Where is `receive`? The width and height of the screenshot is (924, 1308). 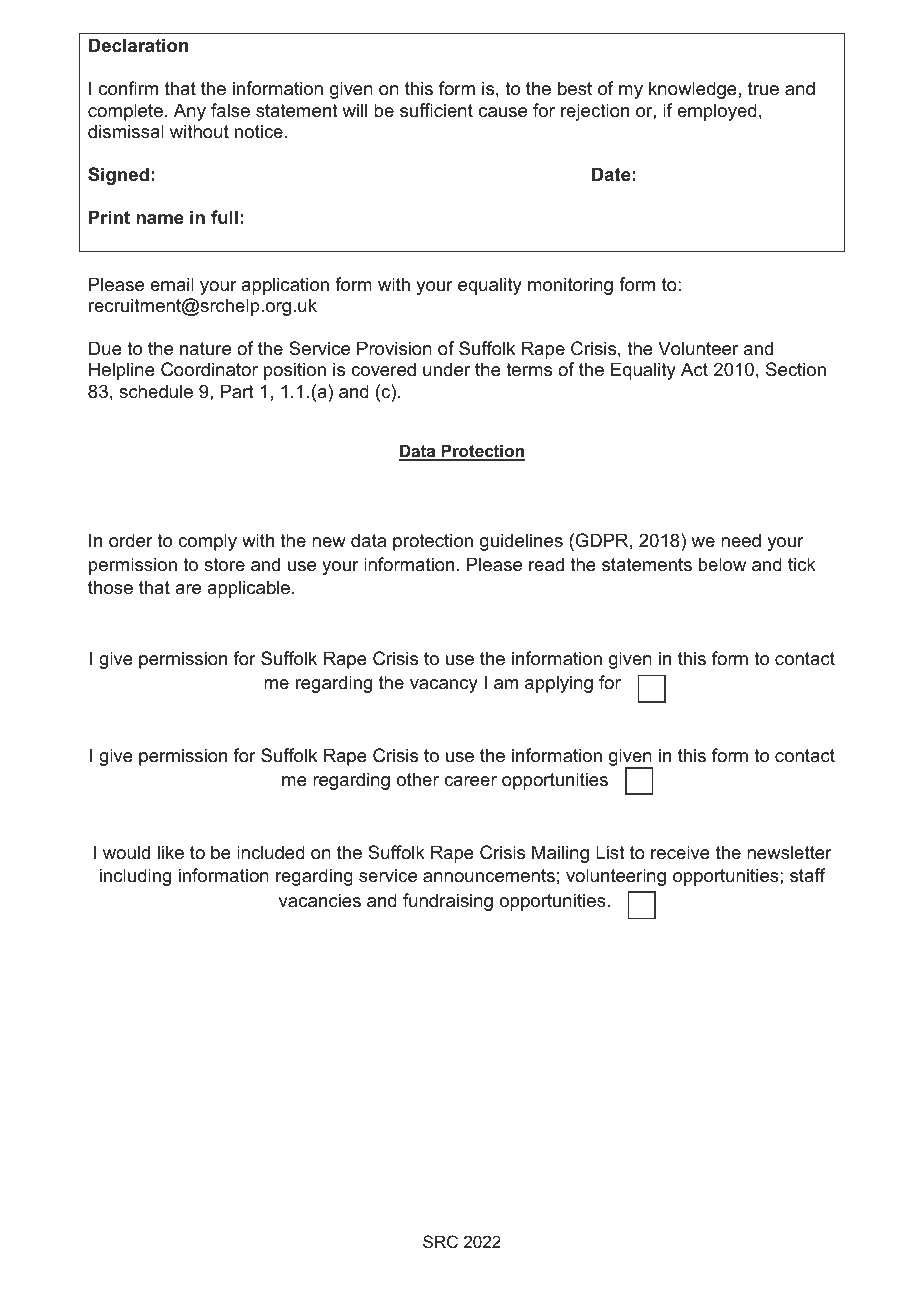
receive is located at coordinates (680, 852).
